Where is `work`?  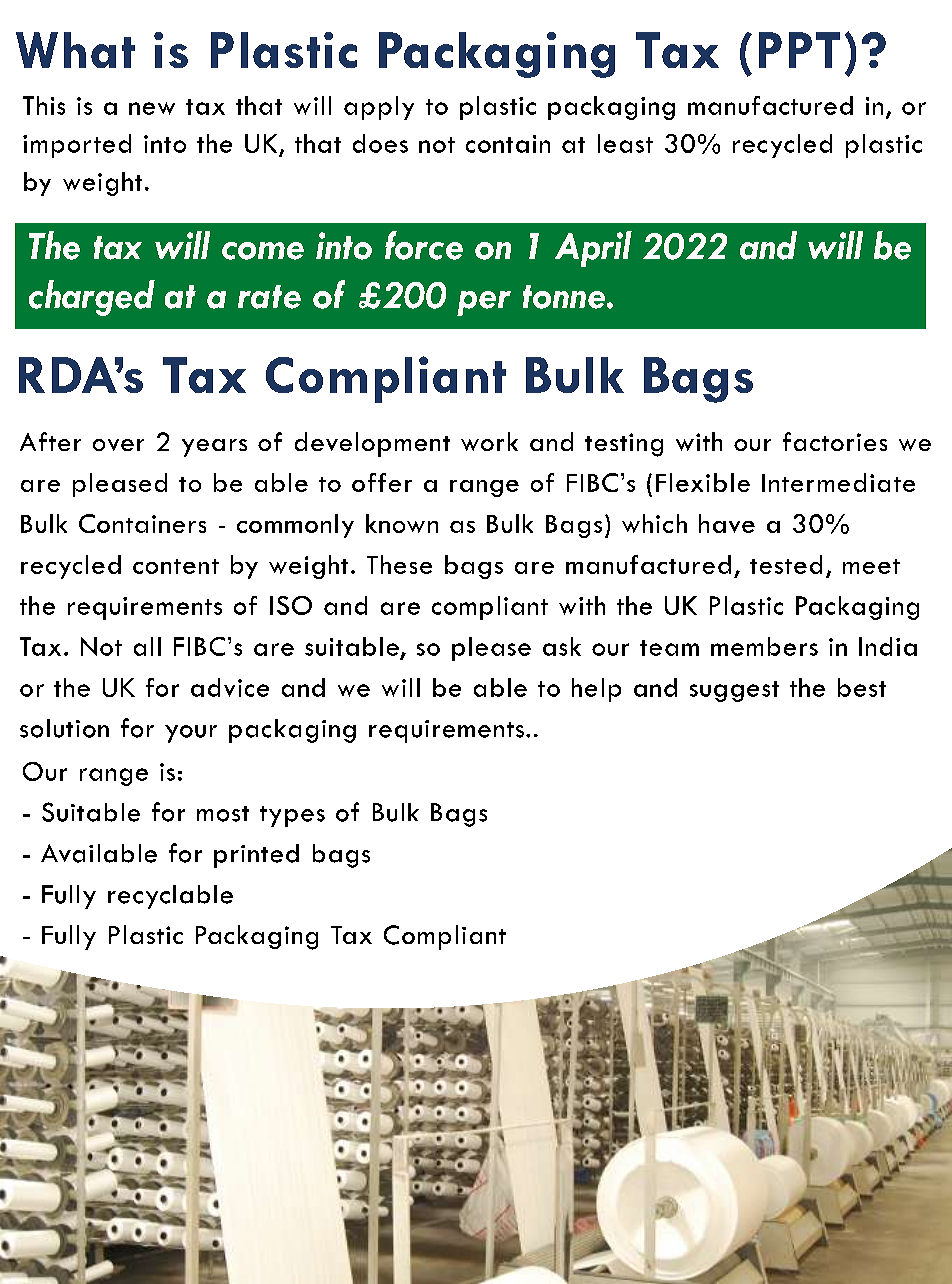
work is located at coordinates (489, 441).
